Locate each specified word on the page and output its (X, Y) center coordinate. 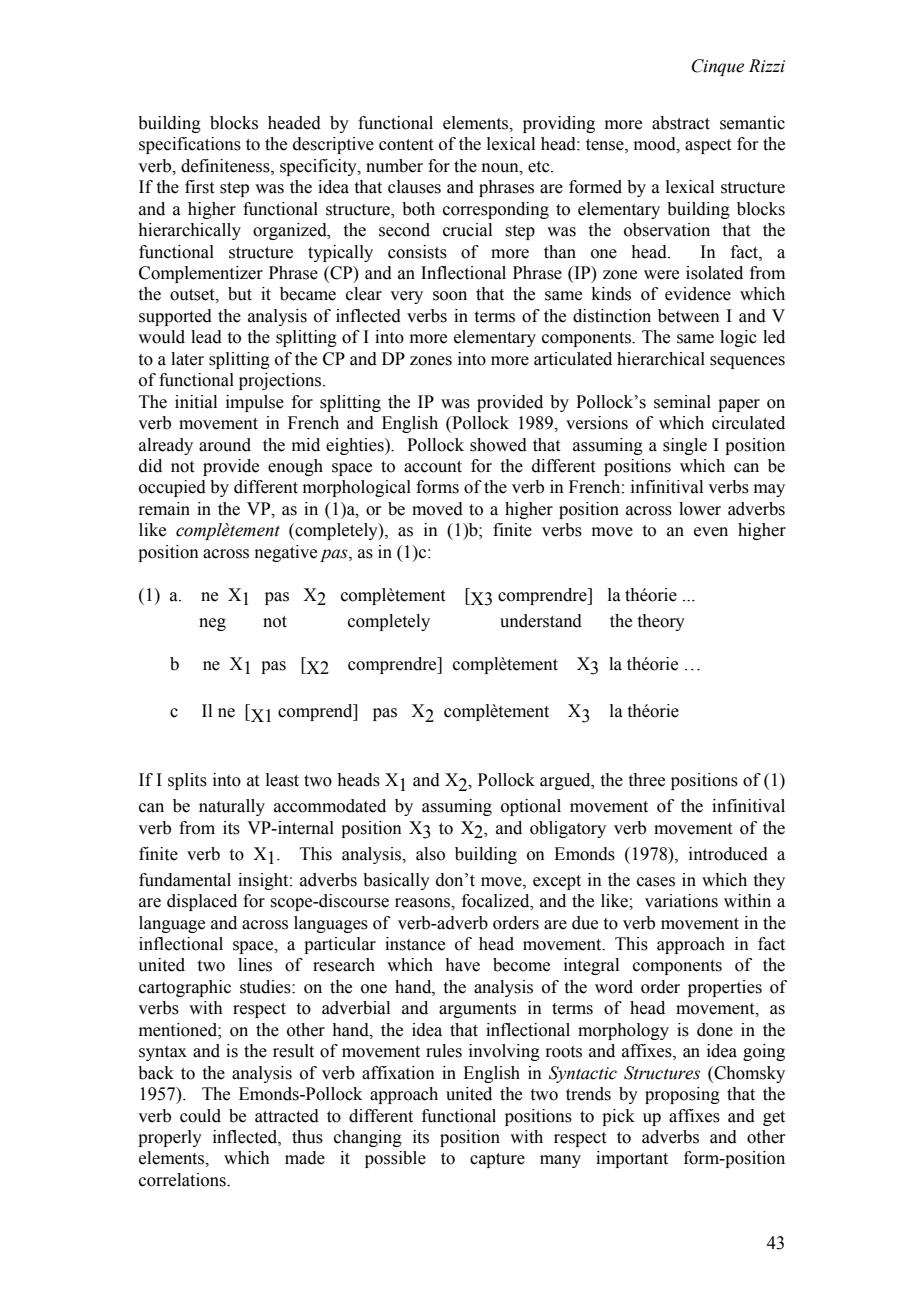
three (647, 780)
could (200, 1116)
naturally (232, 807)
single (685, 446)
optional (531, 807)
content (406, 145)
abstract (681, 123)
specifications (190, 145)
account (433, 467)
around (225, 445)
